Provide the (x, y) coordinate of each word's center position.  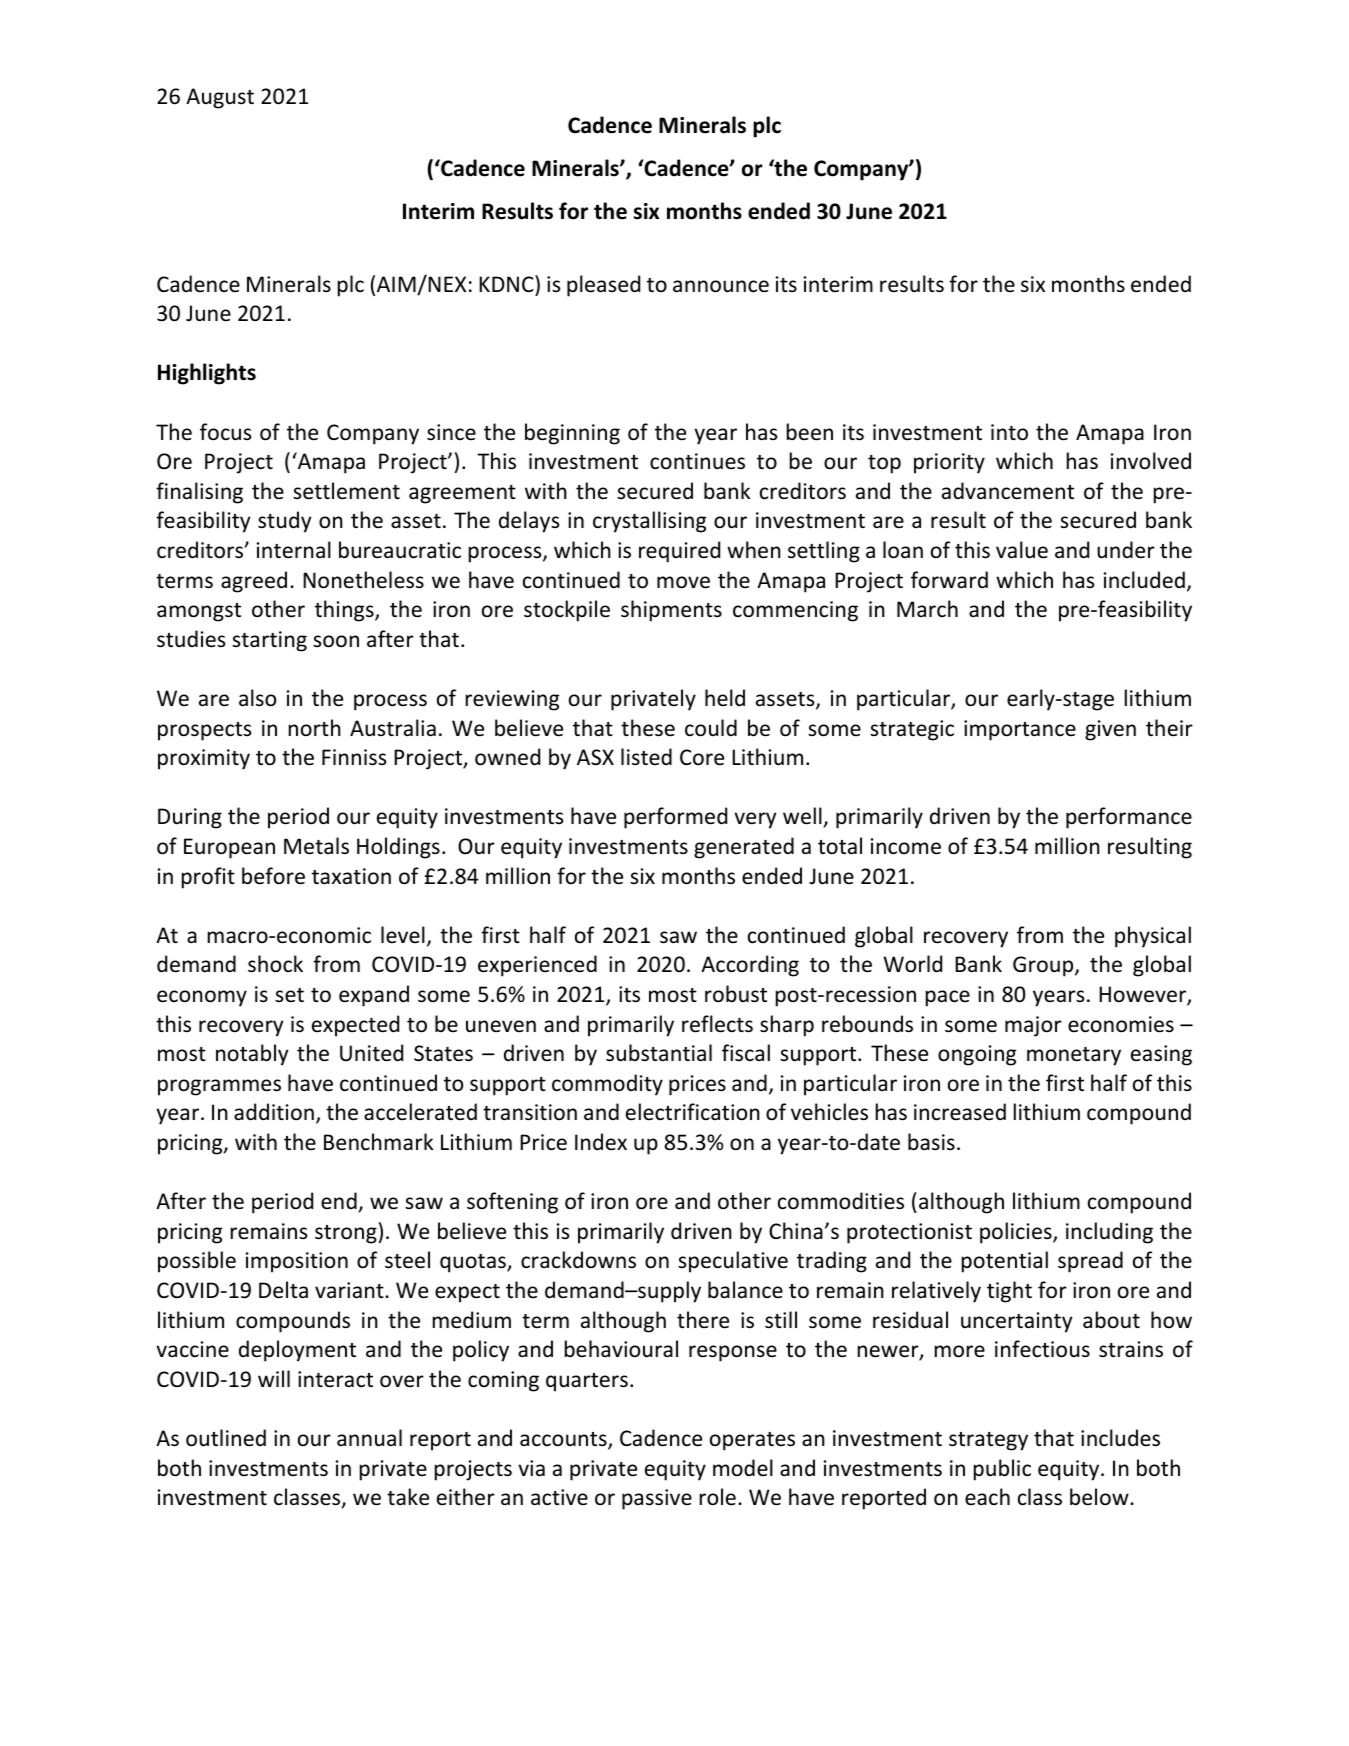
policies (1017, 1233)
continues (697, 461)
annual (369, 1437)
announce (721, 286)
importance (1020, 730)
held (725, 697)
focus (225, 432)
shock (275, 964)
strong (346, 1234)
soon (336, 641)
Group (1044, 966)
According (750, 966)
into (1009, 432)
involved (1151, 461)
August (220, 98)
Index (601, 1142)
